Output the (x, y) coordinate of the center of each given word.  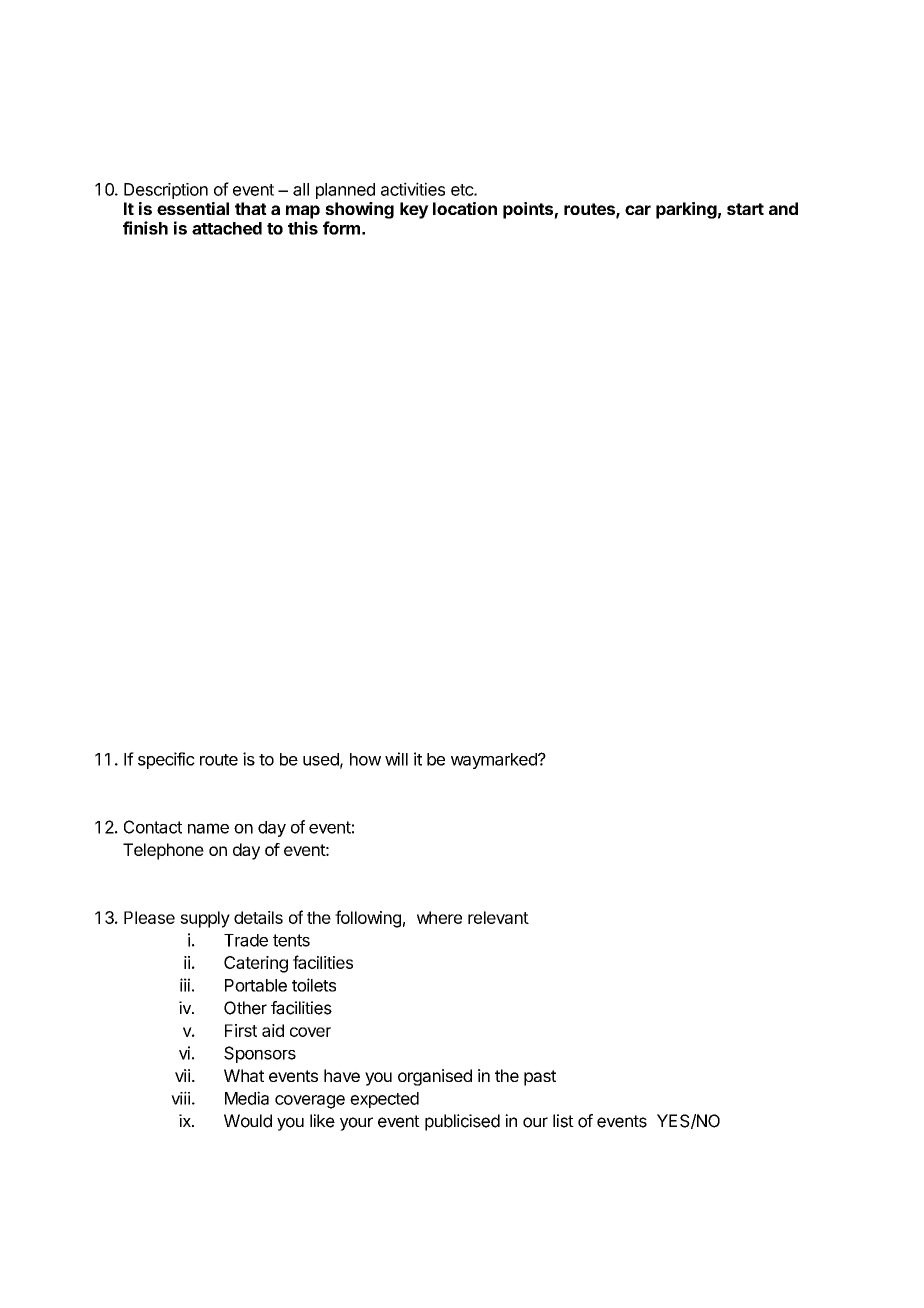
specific (166, 760)
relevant (498, 917)
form (341, 228)
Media (247, 1098)
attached (227, 228)
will (396, 759)
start (745, 209)
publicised (462, 1122)
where (439, 917)
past (540, 1078)
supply (205, 919)
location (465, 208)
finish (145, 228)
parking (686, 210)
